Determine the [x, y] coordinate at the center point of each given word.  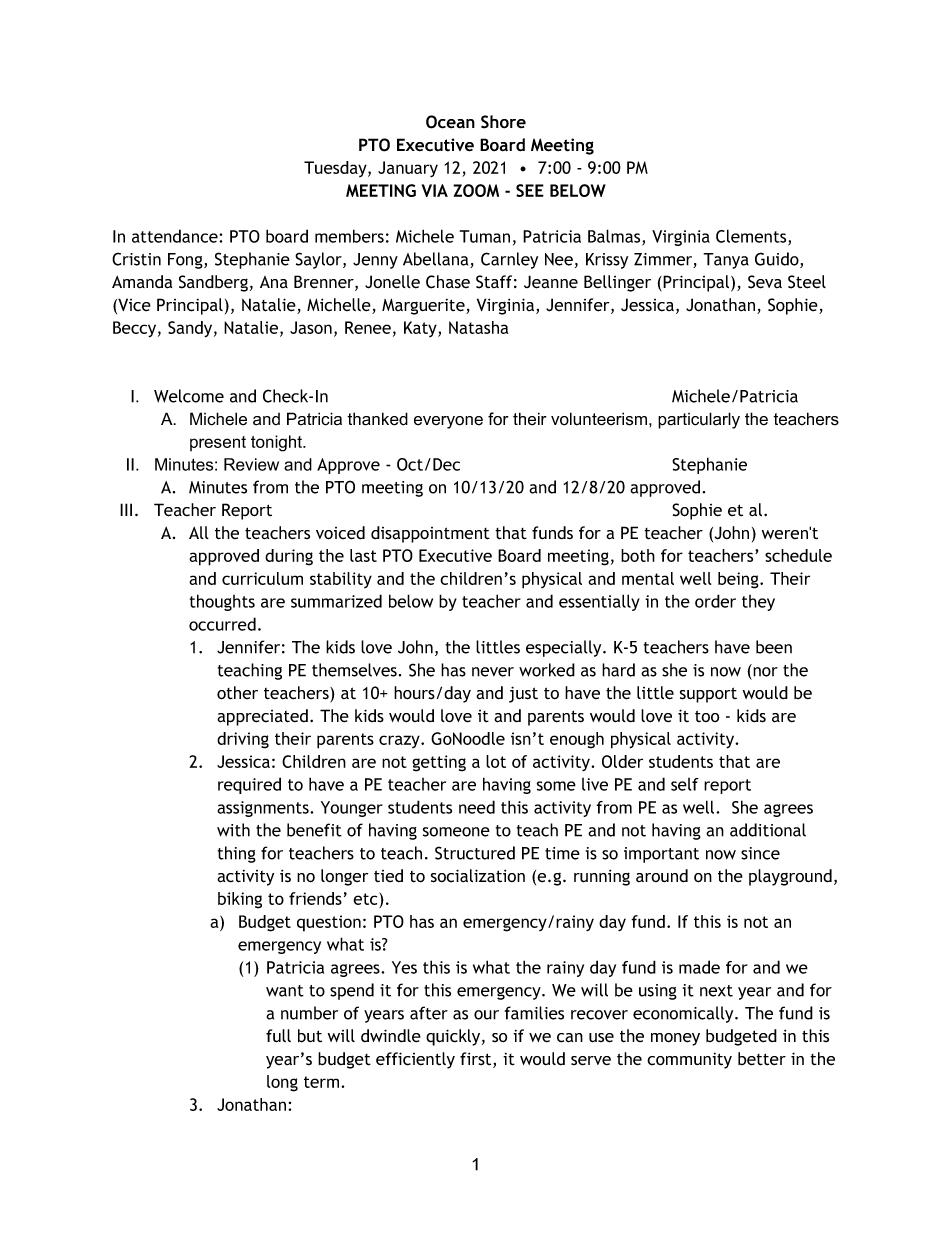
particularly [699, 420]
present [218, 443]
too [707, 716]
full [278, 1035]
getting [439, 763]
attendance [176, 236]
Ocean [450, 122]
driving [243, 740]
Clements [752, 237]
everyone [448, 422]
